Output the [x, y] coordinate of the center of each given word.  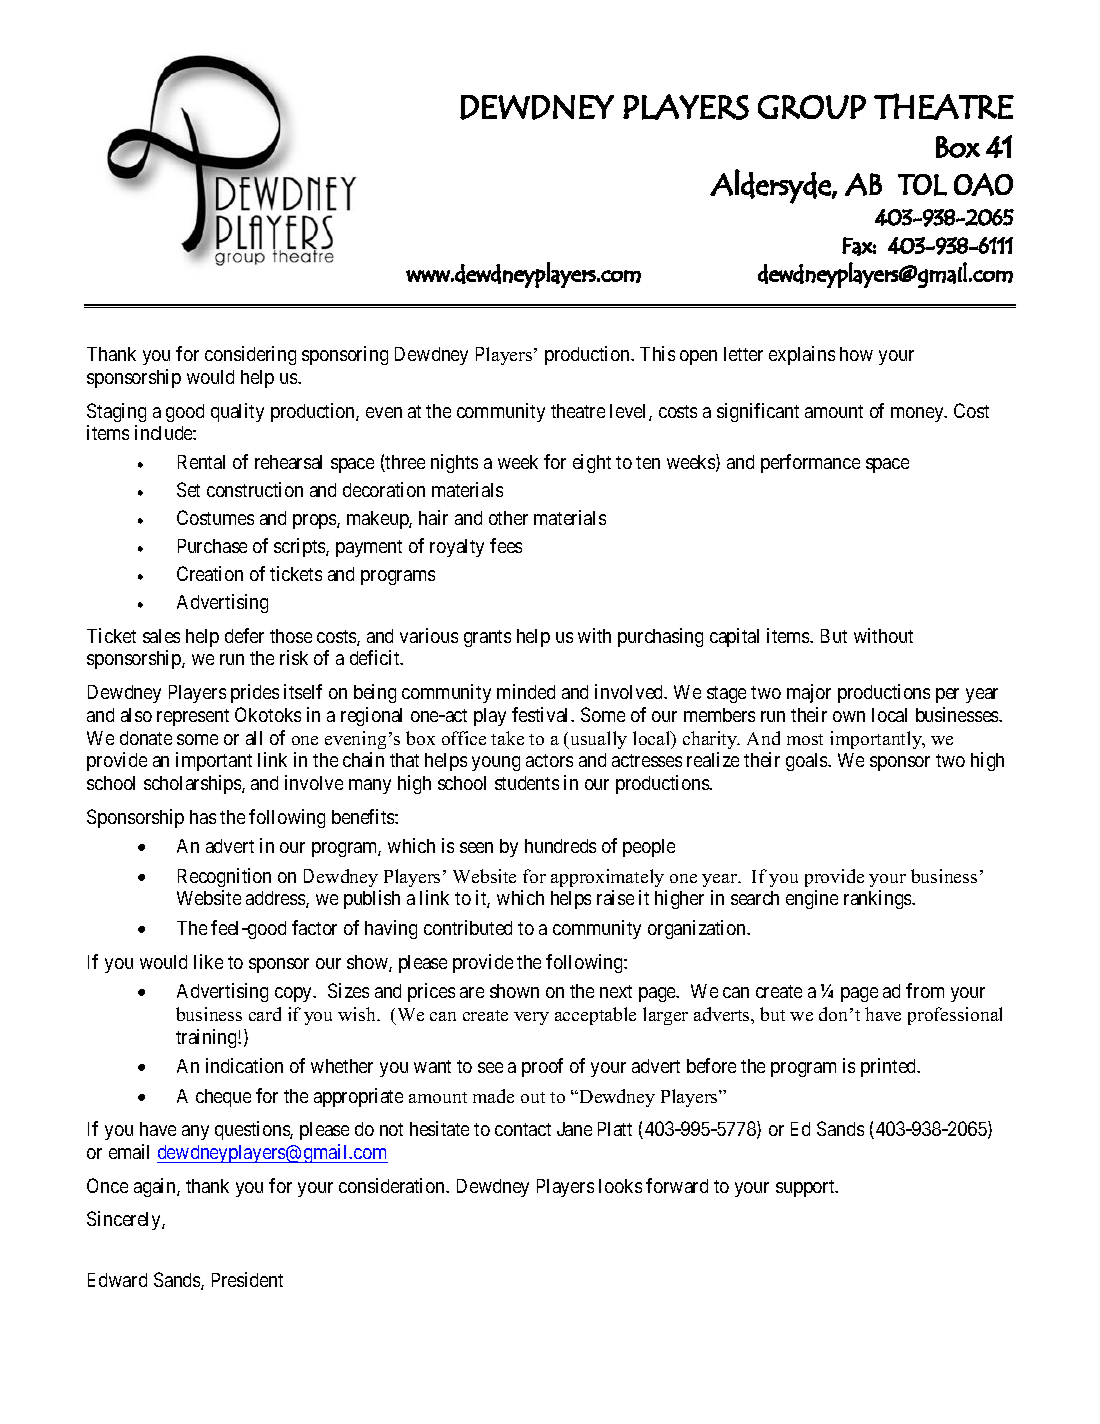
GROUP [812, 107]
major [809, 693]
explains [802, 355]
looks [620, 1186]
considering [250, 355]
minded [526, 691]
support [806, 1188]
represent [193, 717]
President [247, 1279]
